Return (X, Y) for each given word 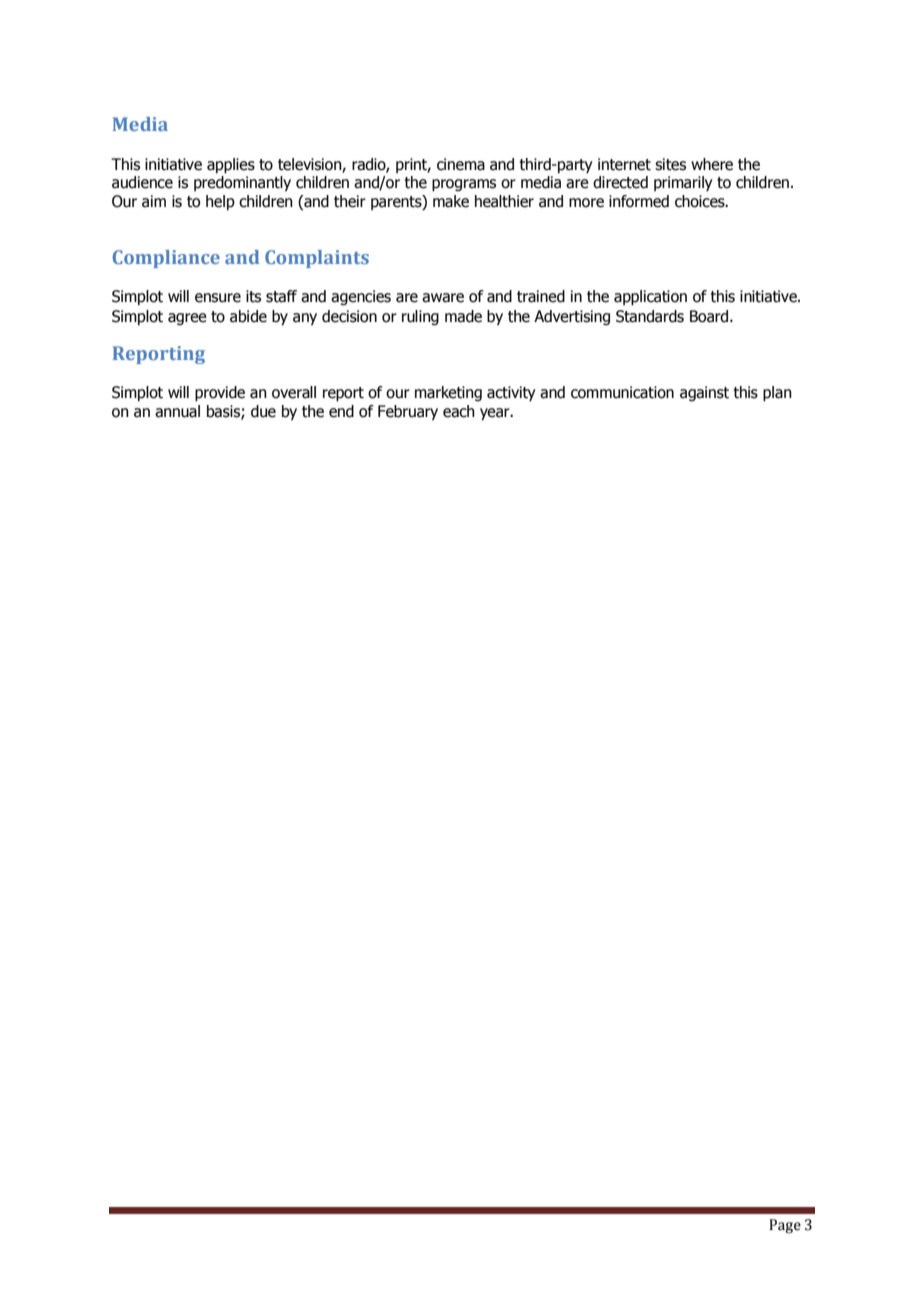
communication (622, 392)
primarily (683, 183)
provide (220, 394)
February (408, 412)
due (263, 411)
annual (177, 411)
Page (785, 1226)
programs (464, 185)
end (341, 411)
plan (777, 394)
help (220, 202)
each (459, 411)
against (704, 393)
